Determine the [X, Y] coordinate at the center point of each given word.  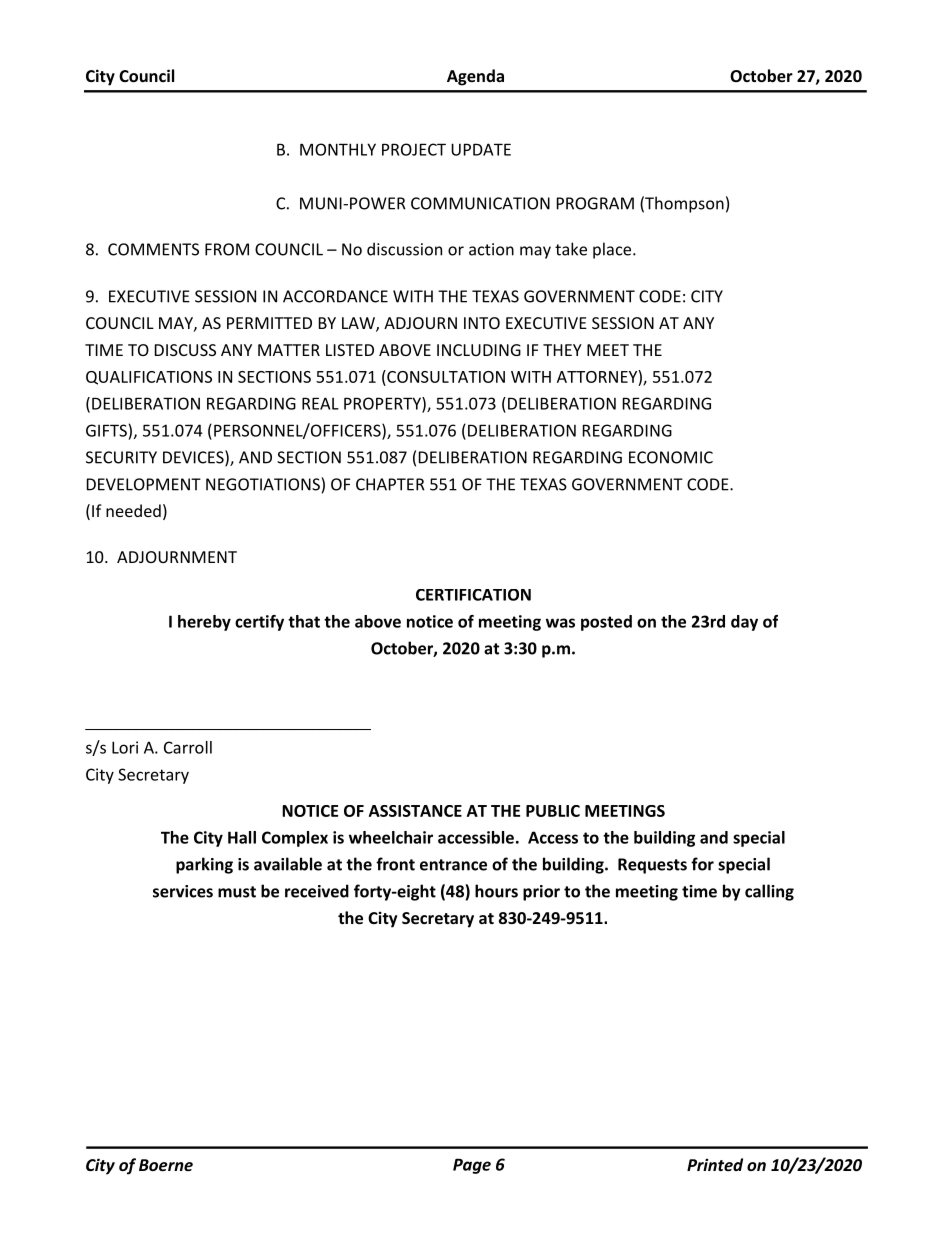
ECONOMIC [671, 457]
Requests [652, 866]
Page [472, 1166]
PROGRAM [595, 203]
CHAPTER [390, 484]
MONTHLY [338, 149]
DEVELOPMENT [144, 484]
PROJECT [414, 149]
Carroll [188, 747]
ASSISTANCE [415, 811]
